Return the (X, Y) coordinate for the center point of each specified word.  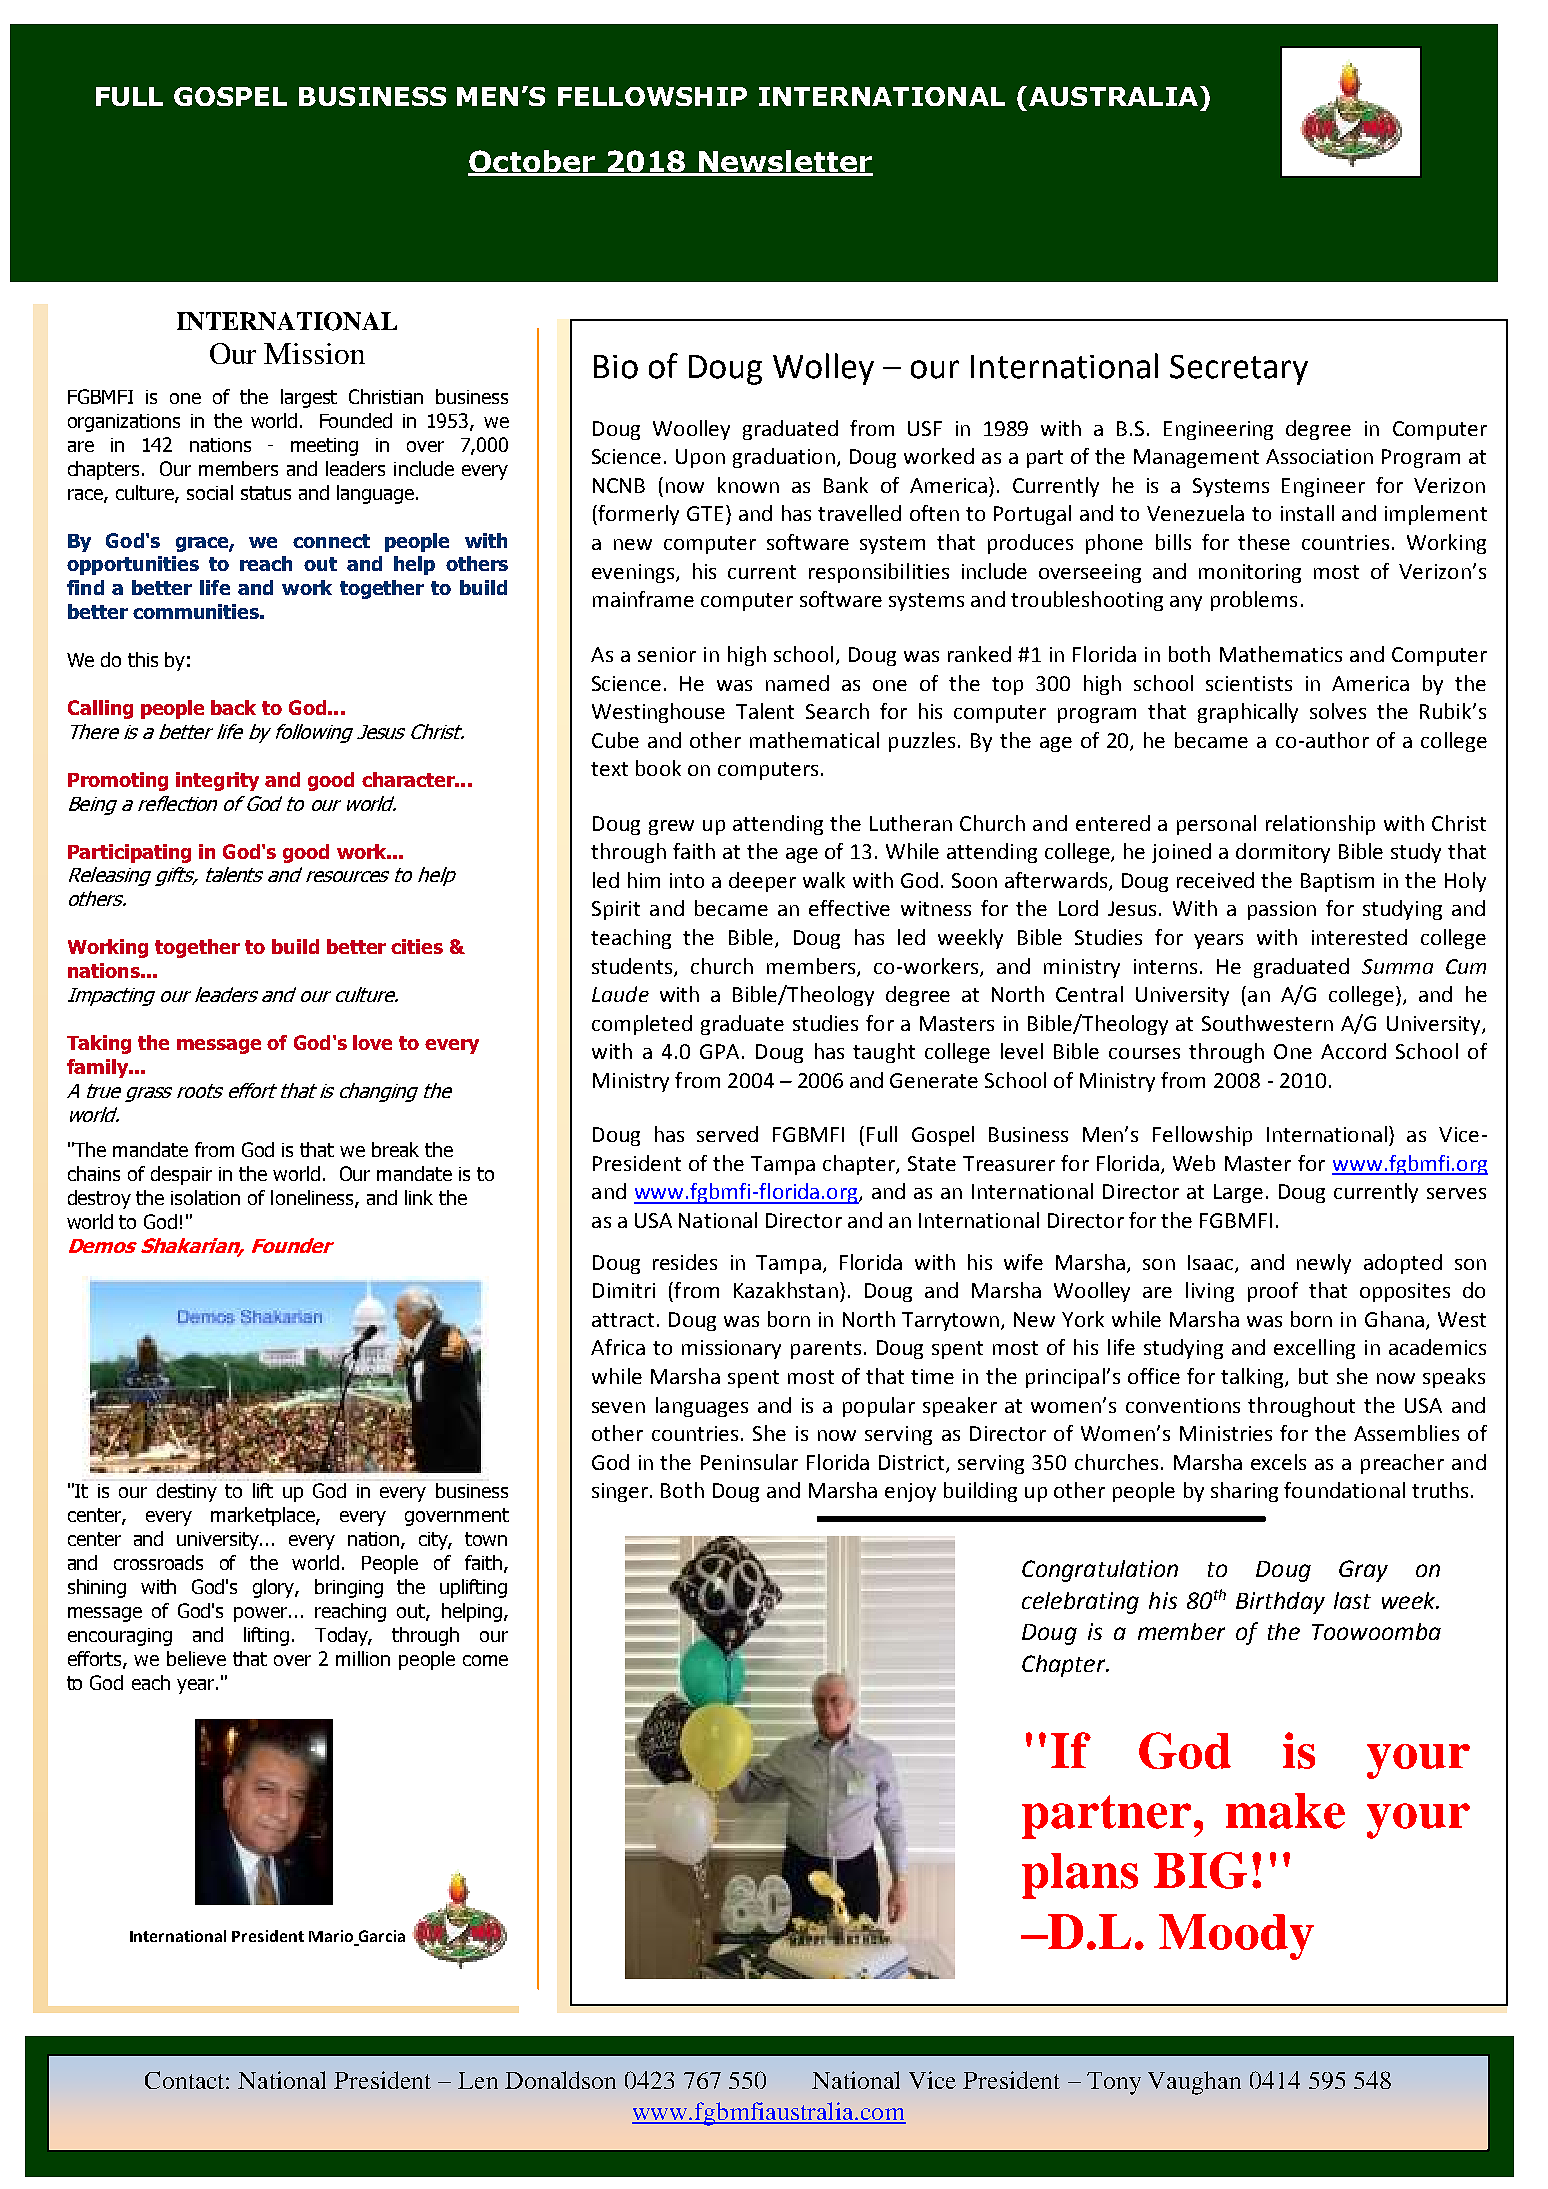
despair (181, 1175)
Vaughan (1194, 2083)
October (532, 162)
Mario (332, 1937)
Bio (616, 367)
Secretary (1239, 370)
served (727, 1134)
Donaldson (560, 2080)
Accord (1353, 1051)
